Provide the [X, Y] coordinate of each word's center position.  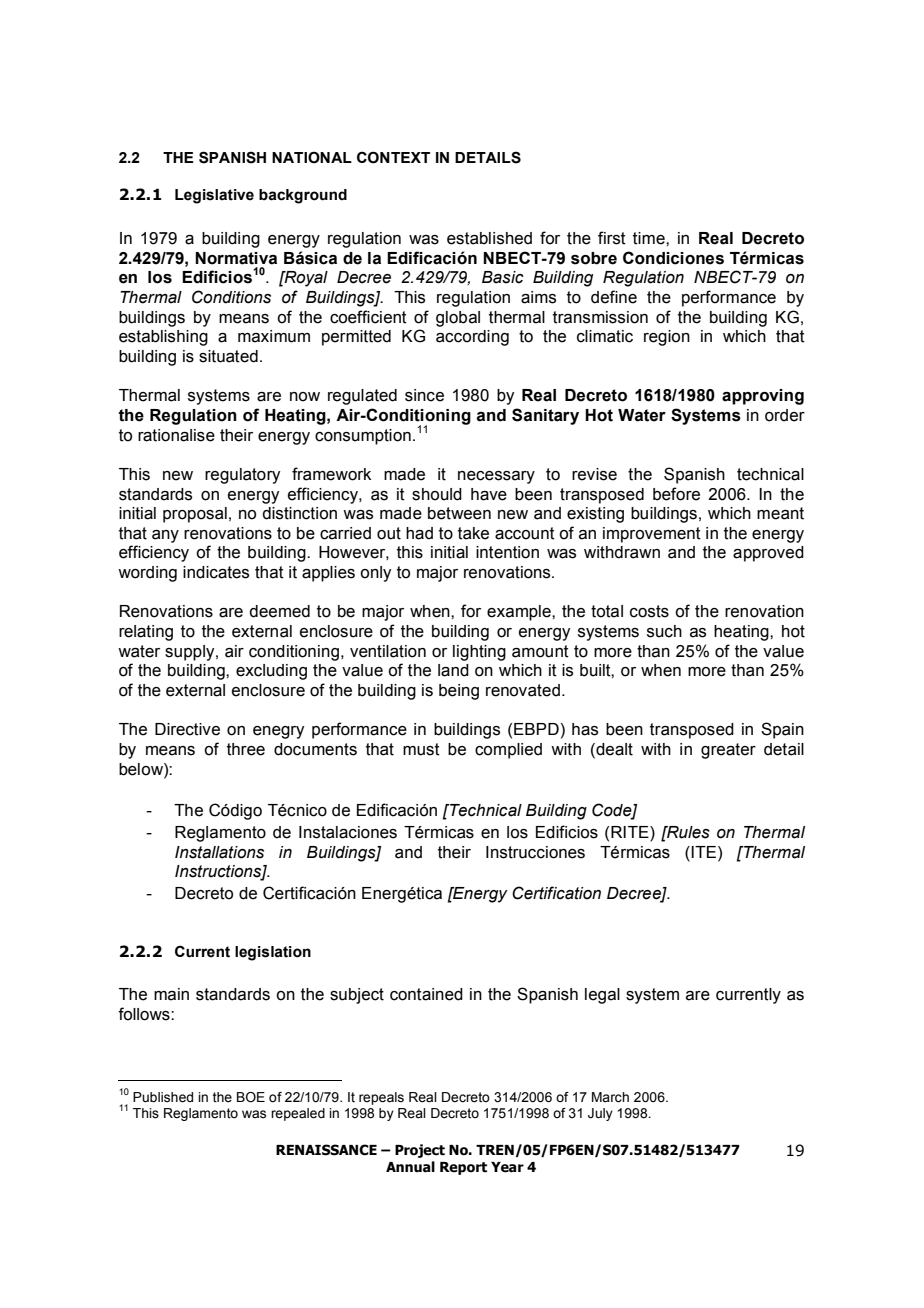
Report [463, 1168]
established [489, 238]
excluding [271, 672]
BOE [251, 1097]
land [453, 670]
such [664, 631]
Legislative [214, 196]
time [650, 238]
